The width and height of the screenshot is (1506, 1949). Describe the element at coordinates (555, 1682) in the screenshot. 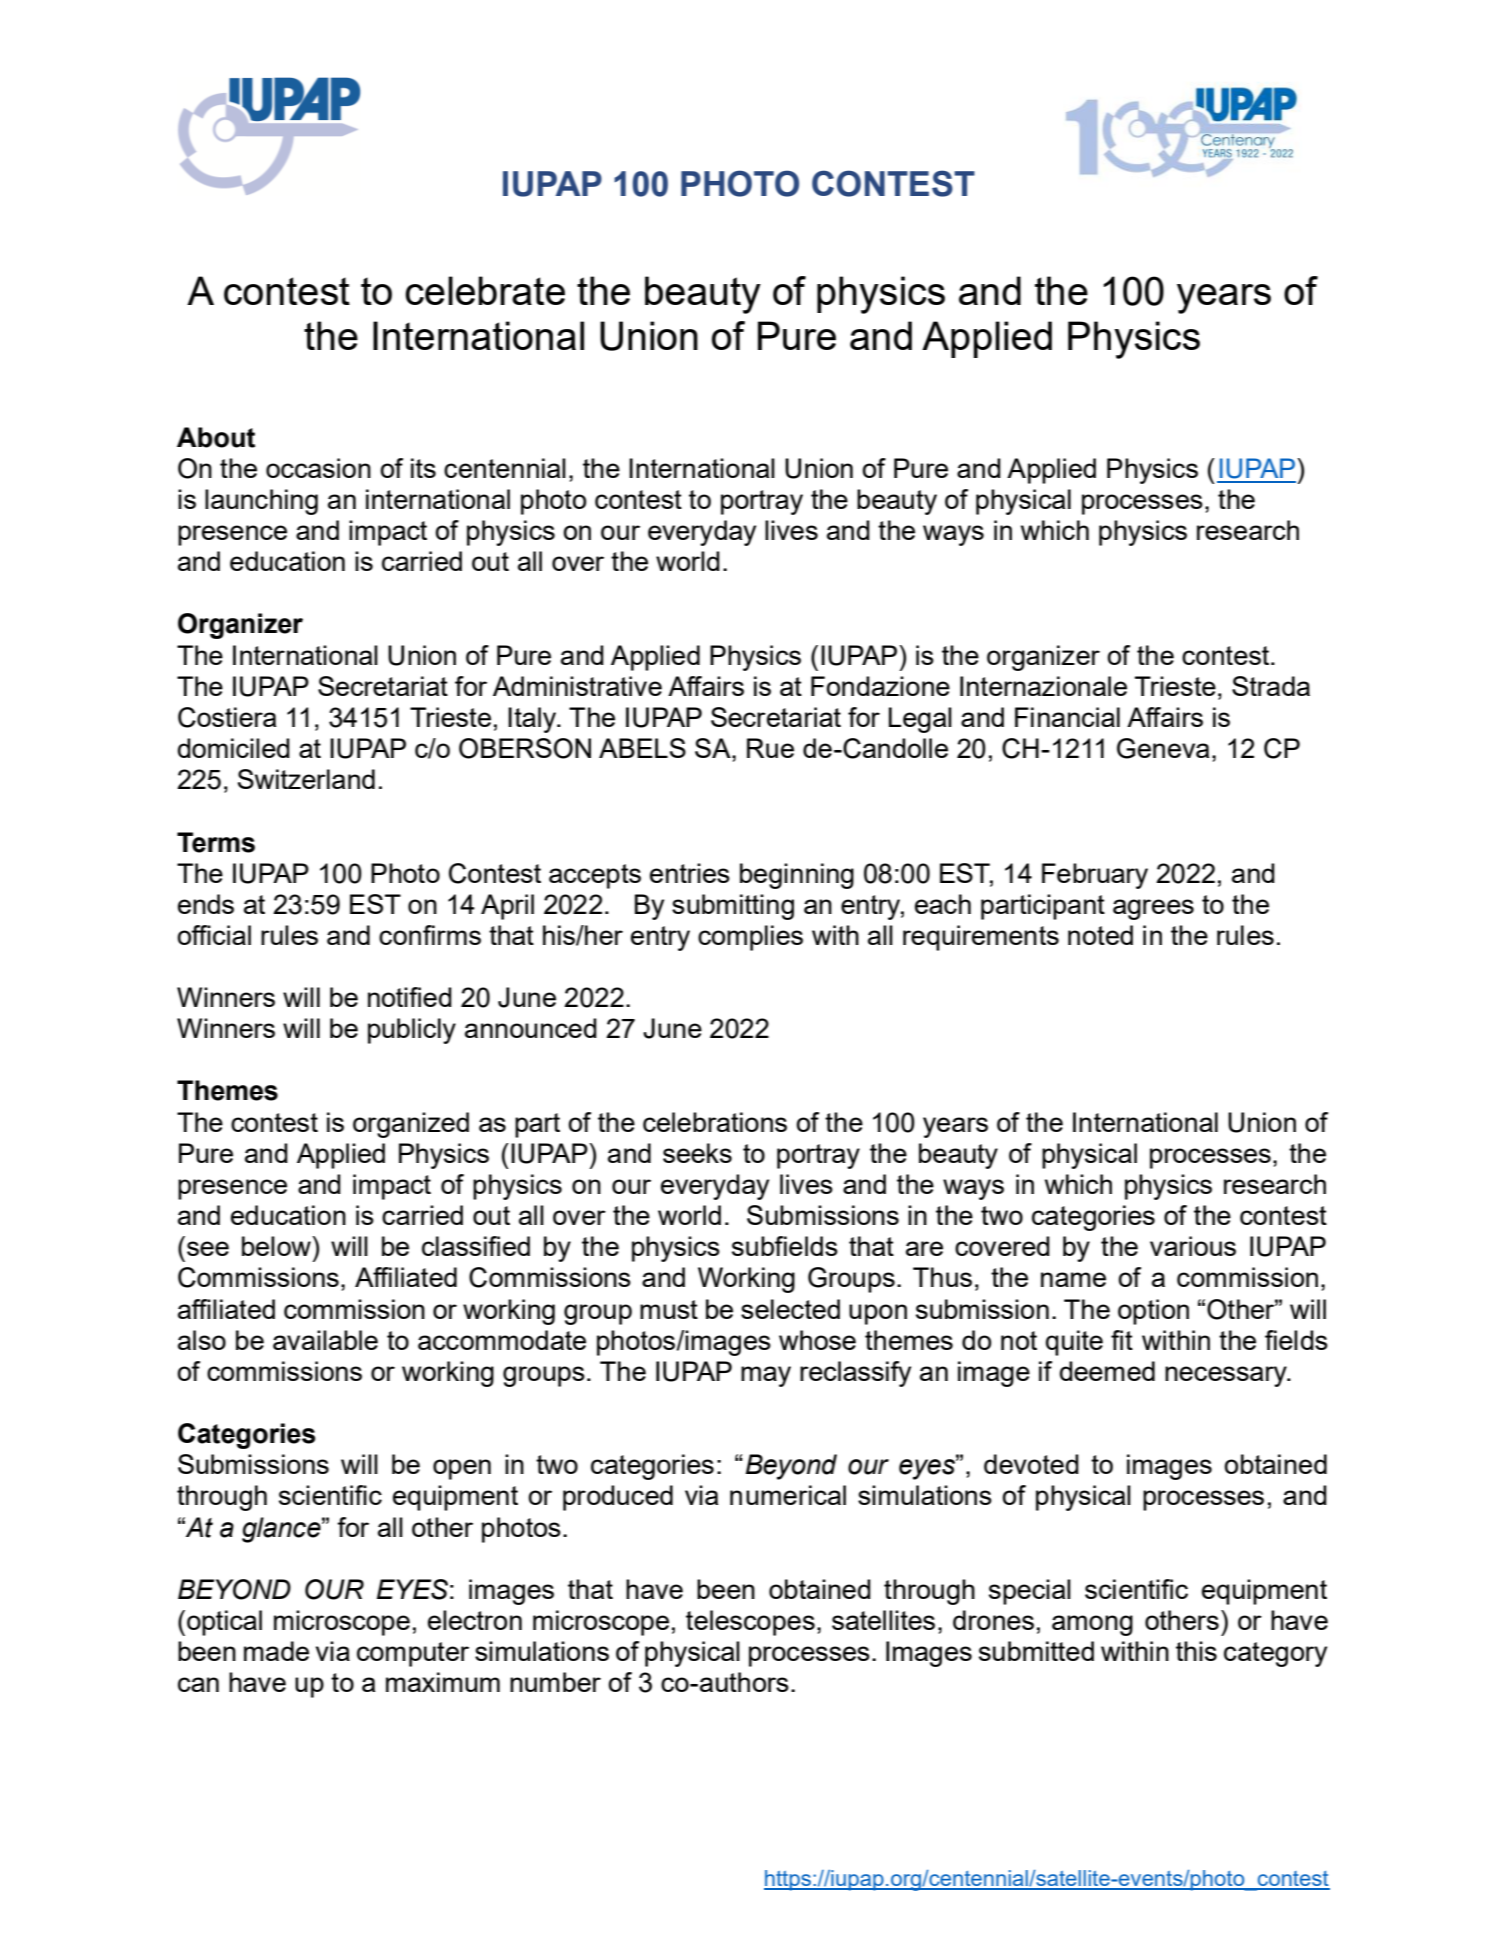

I see `number` at that location.
